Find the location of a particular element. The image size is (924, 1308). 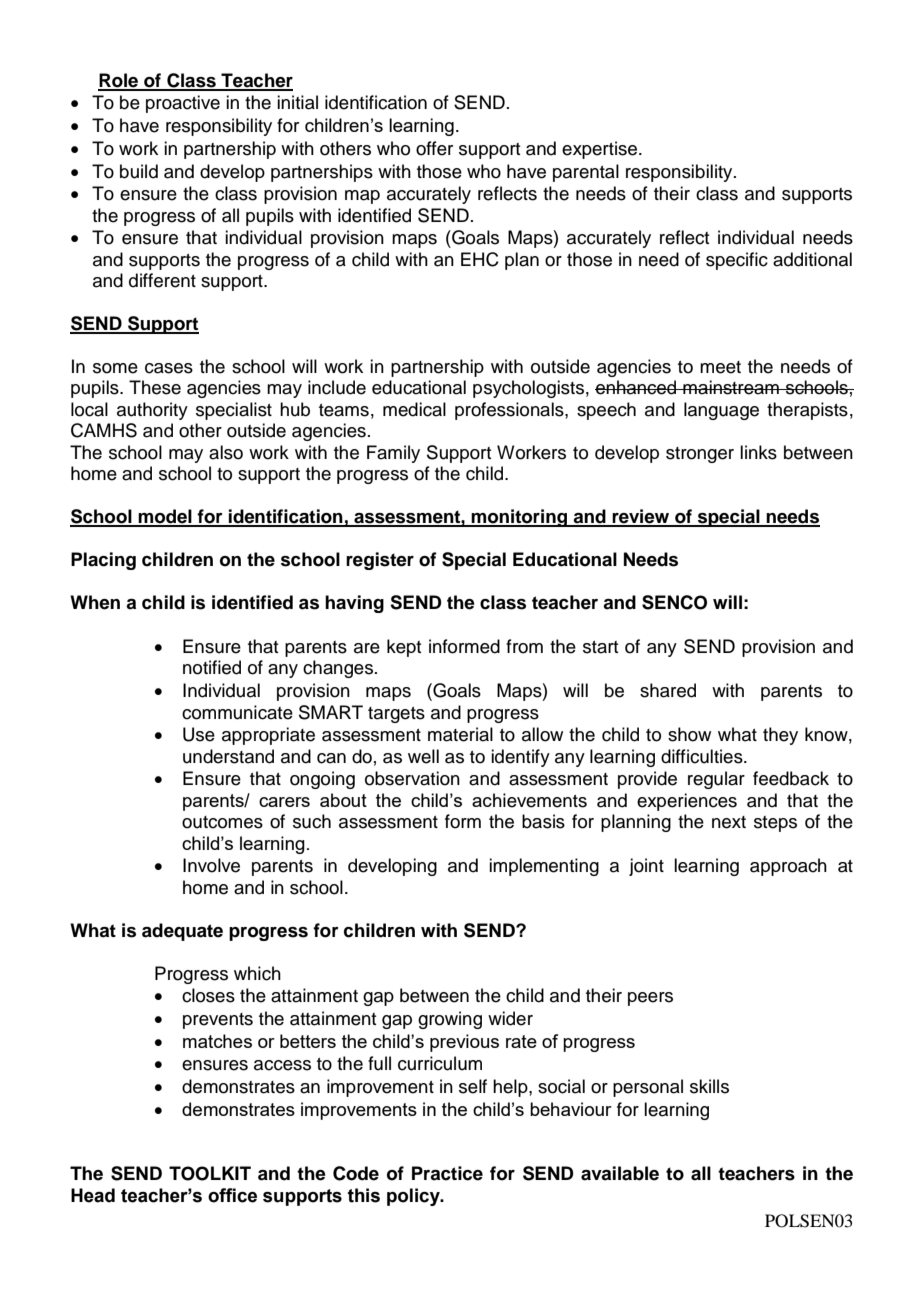

proactive is located at coordinates (183, 104).
